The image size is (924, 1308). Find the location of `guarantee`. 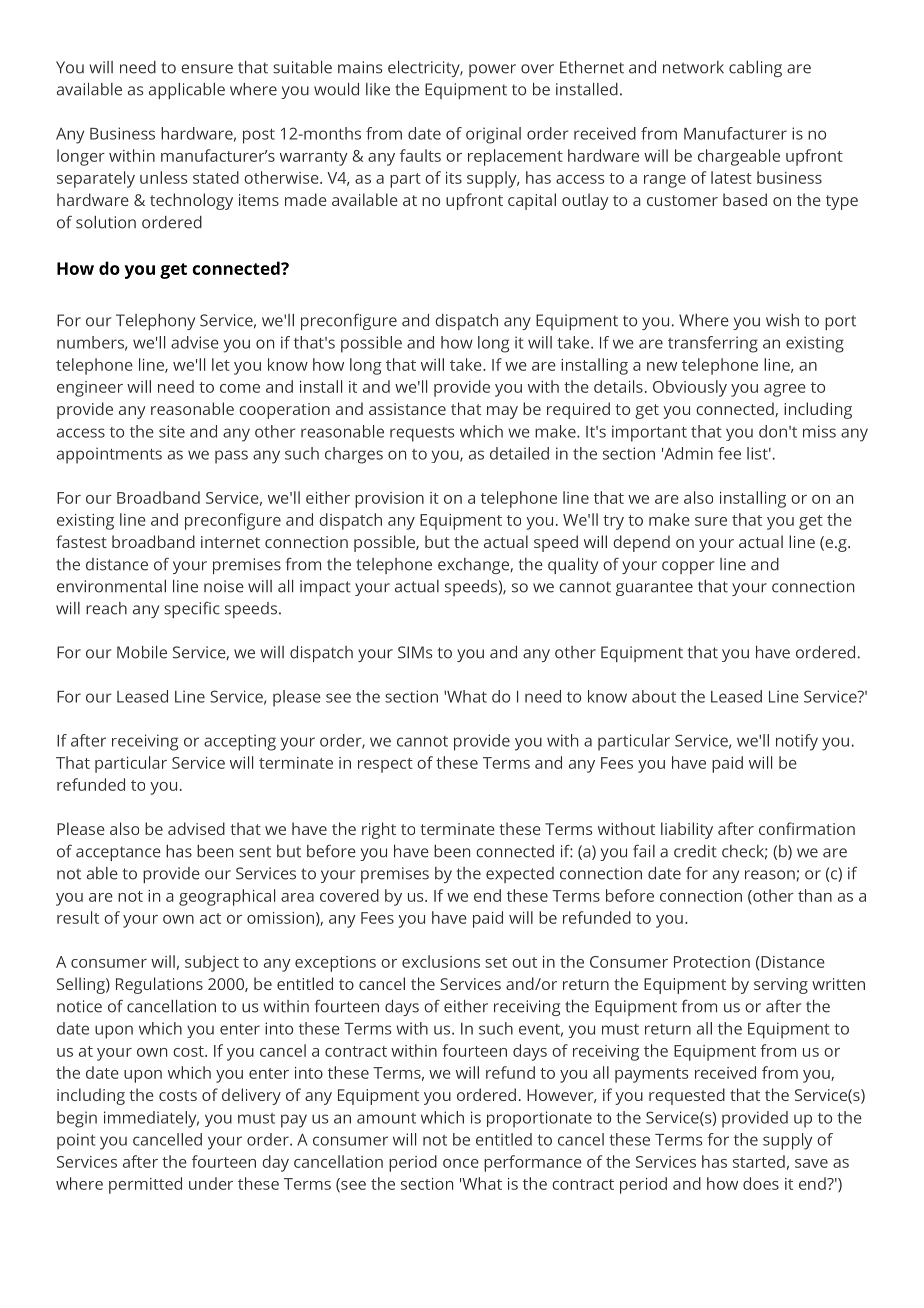

guarantee is located at coordinates (654, 588).
